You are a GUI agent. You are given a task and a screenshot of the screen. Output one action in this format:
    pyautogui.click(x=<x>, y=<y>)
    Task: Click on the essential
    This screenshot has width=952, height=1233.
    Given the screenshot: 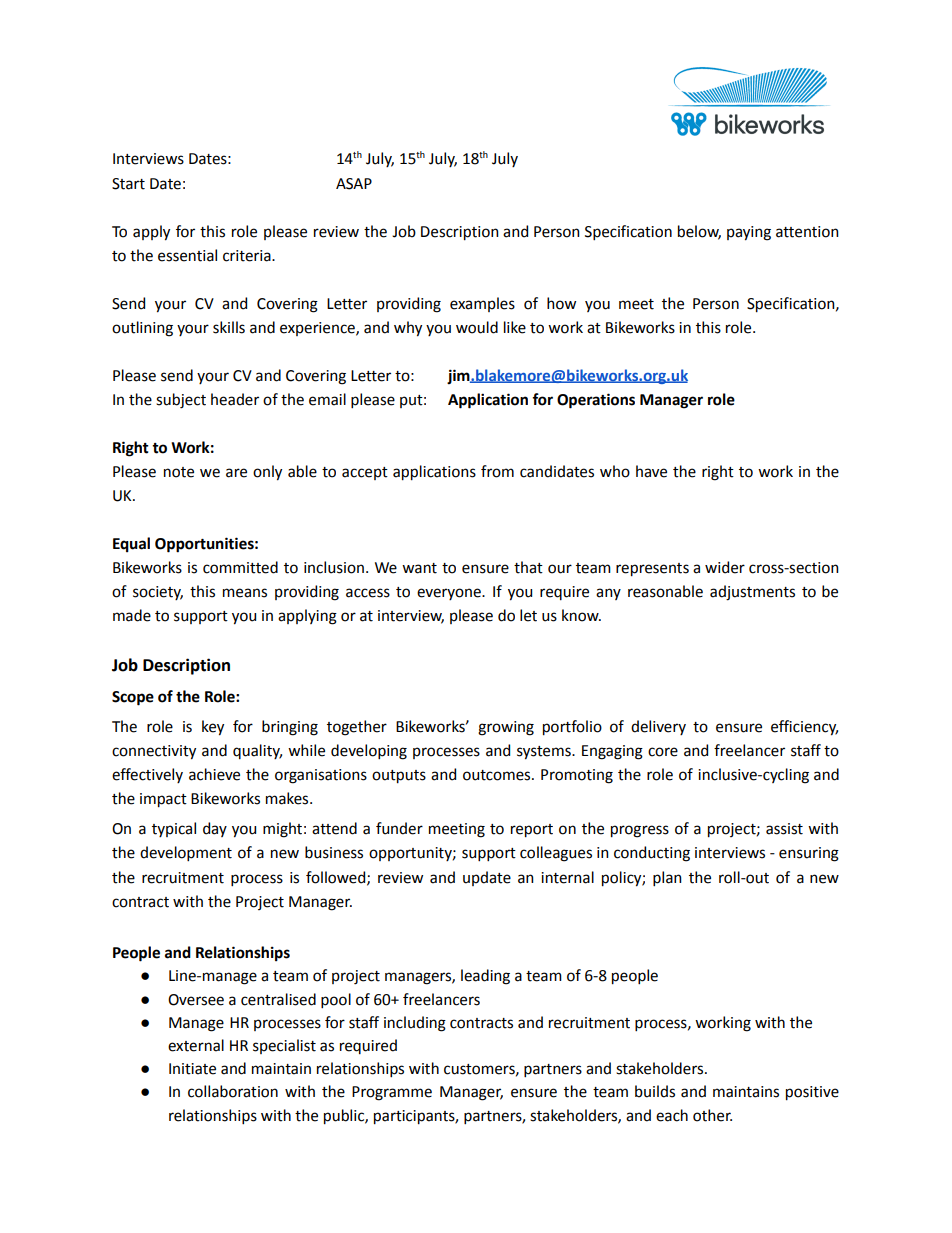 What is the action you would take?
    pyautogui.click(x=187, y=255)
